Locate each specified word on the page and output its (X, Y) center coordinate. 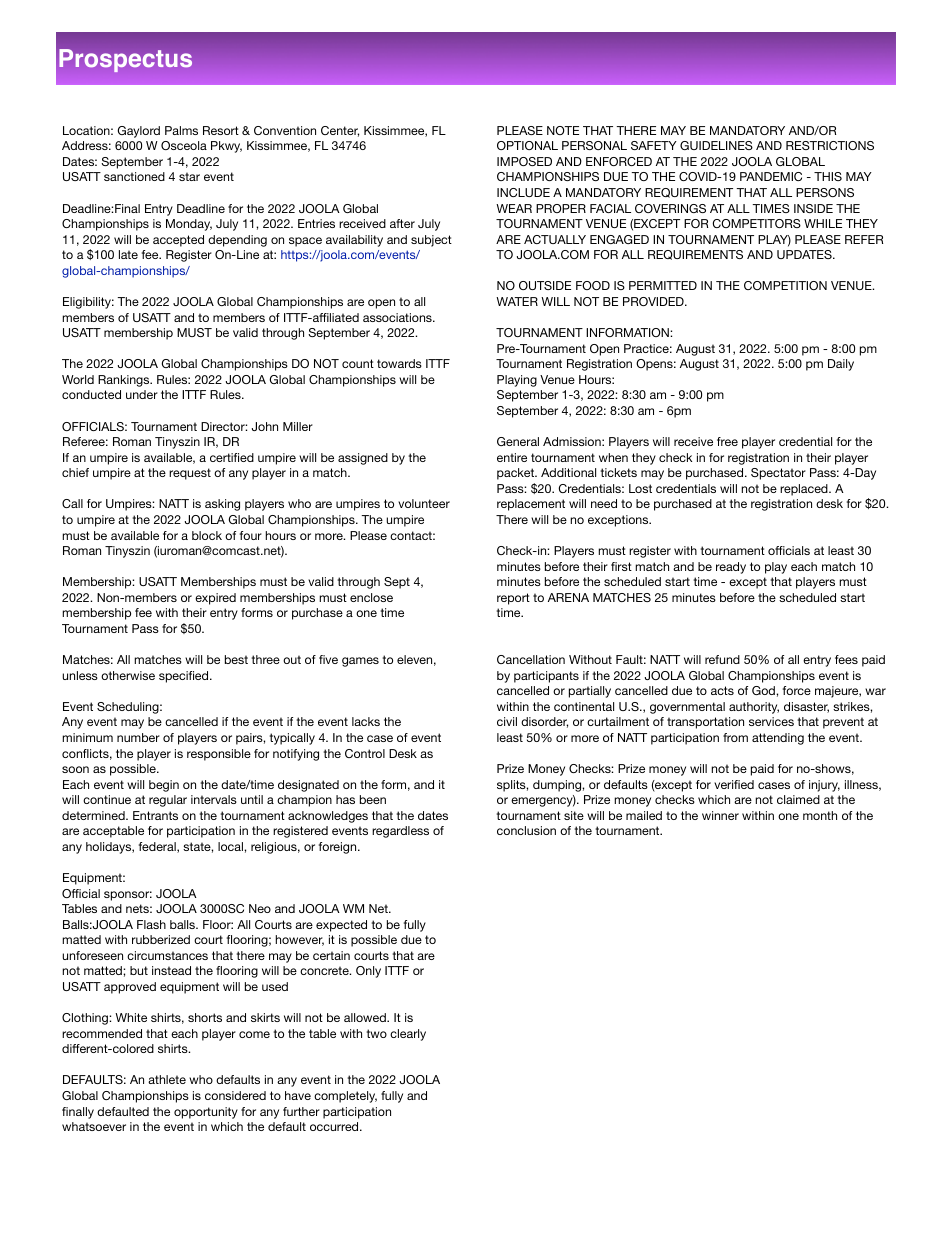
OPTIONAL (527, 145)
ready (731, 568)
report (513, 599)
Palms (181, 130)
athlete (167, 1079)
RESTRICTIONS (830, 145)
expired (215, 599)
